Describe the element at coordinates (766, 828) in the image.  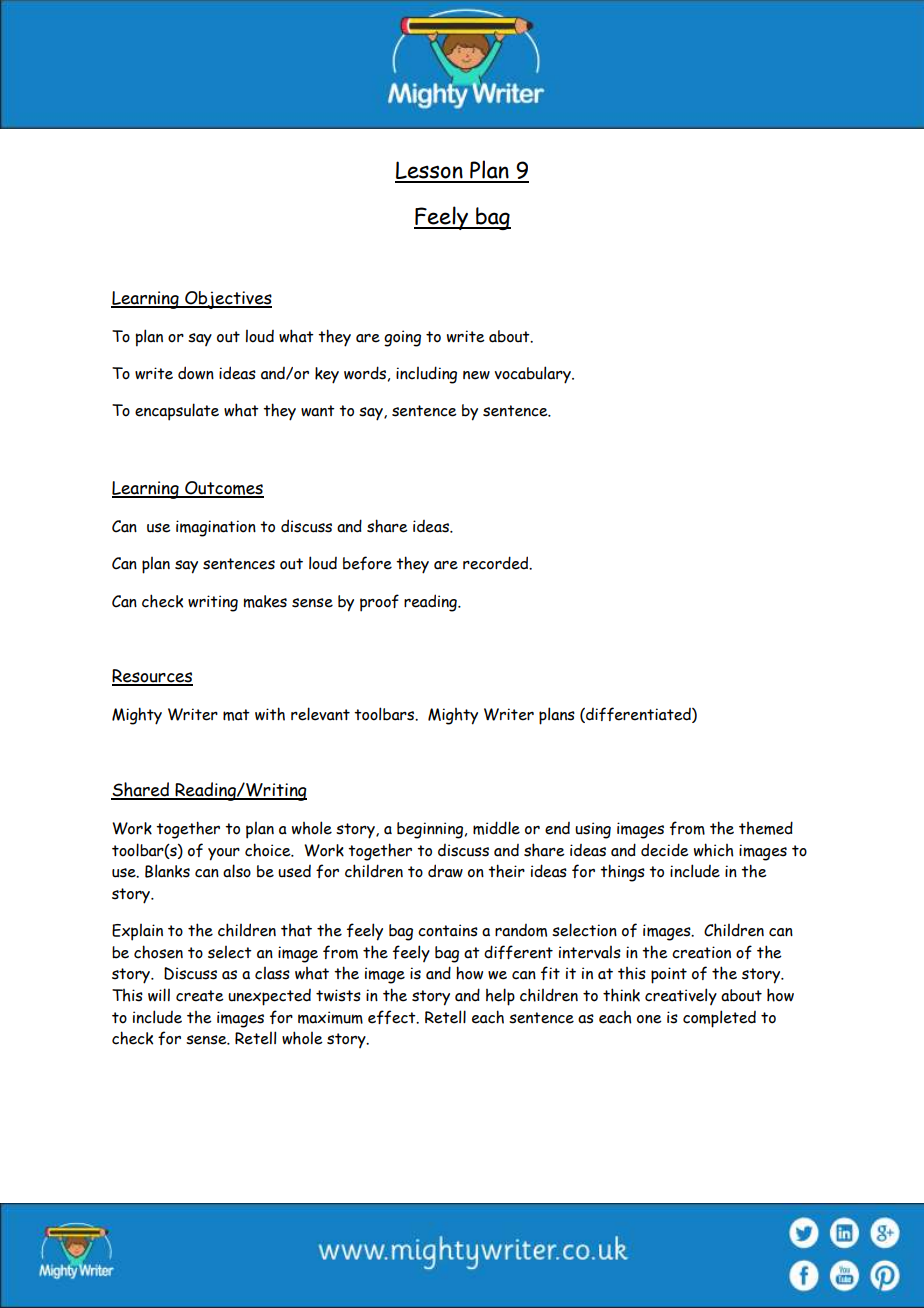
I see `themed` at that location.
